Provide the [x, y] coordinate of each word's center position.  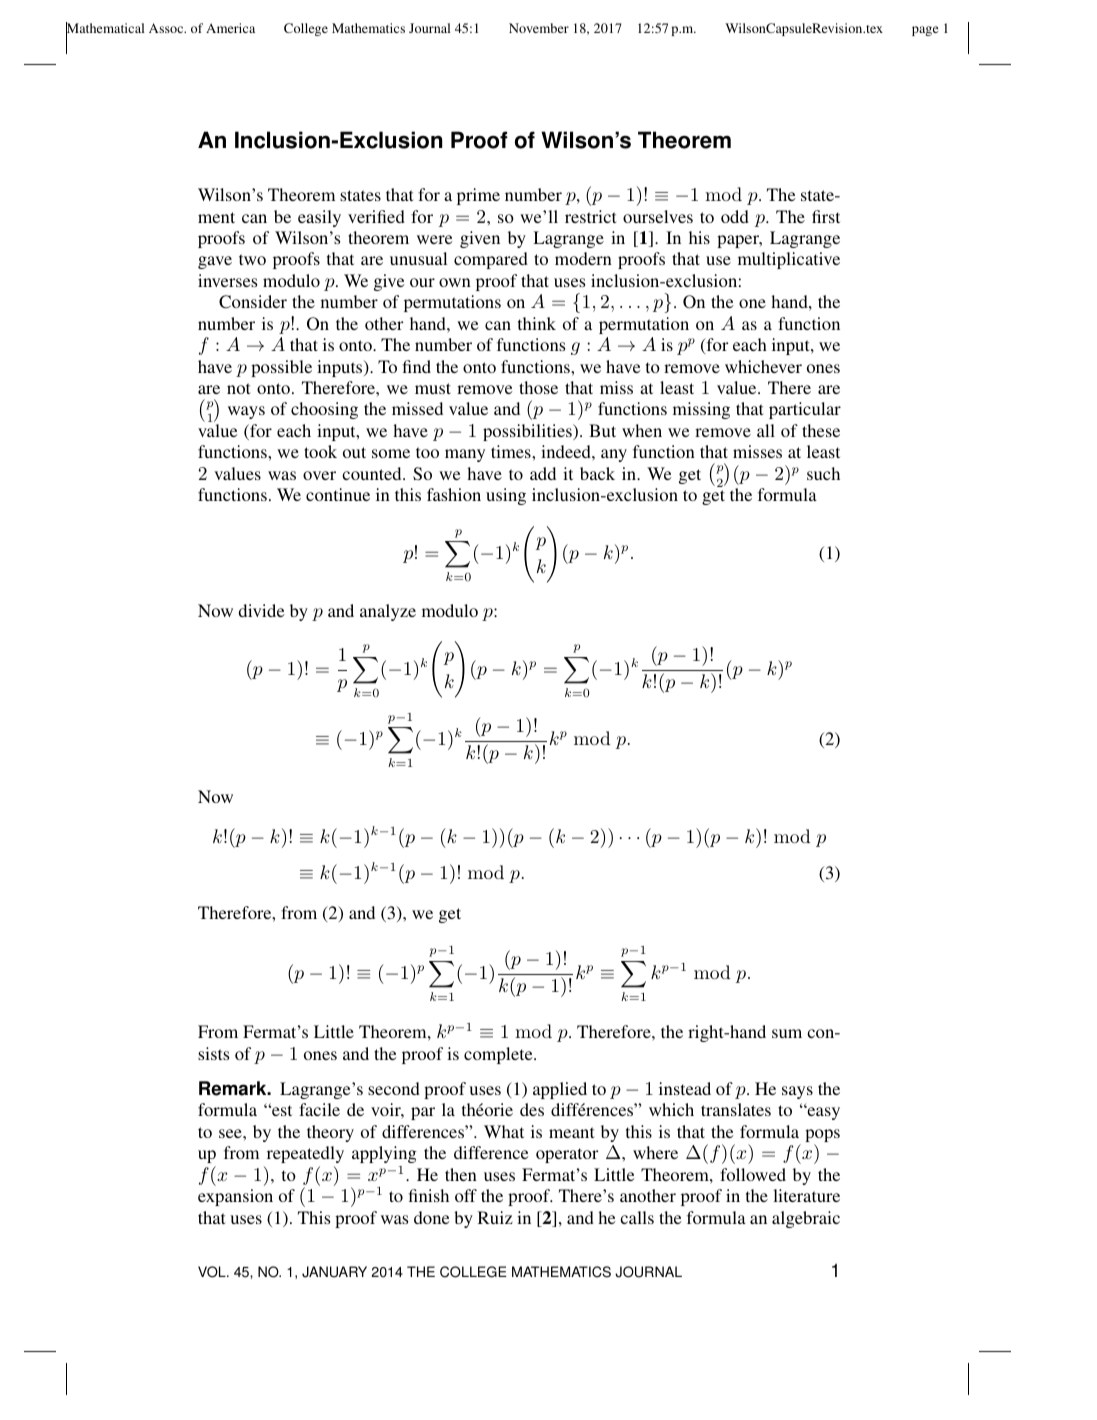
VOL [213, 1272]
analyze [388, 612]
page [925, 31]
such [823, 473]
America [230, 28]
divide [262, 610]
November [539, 28]
